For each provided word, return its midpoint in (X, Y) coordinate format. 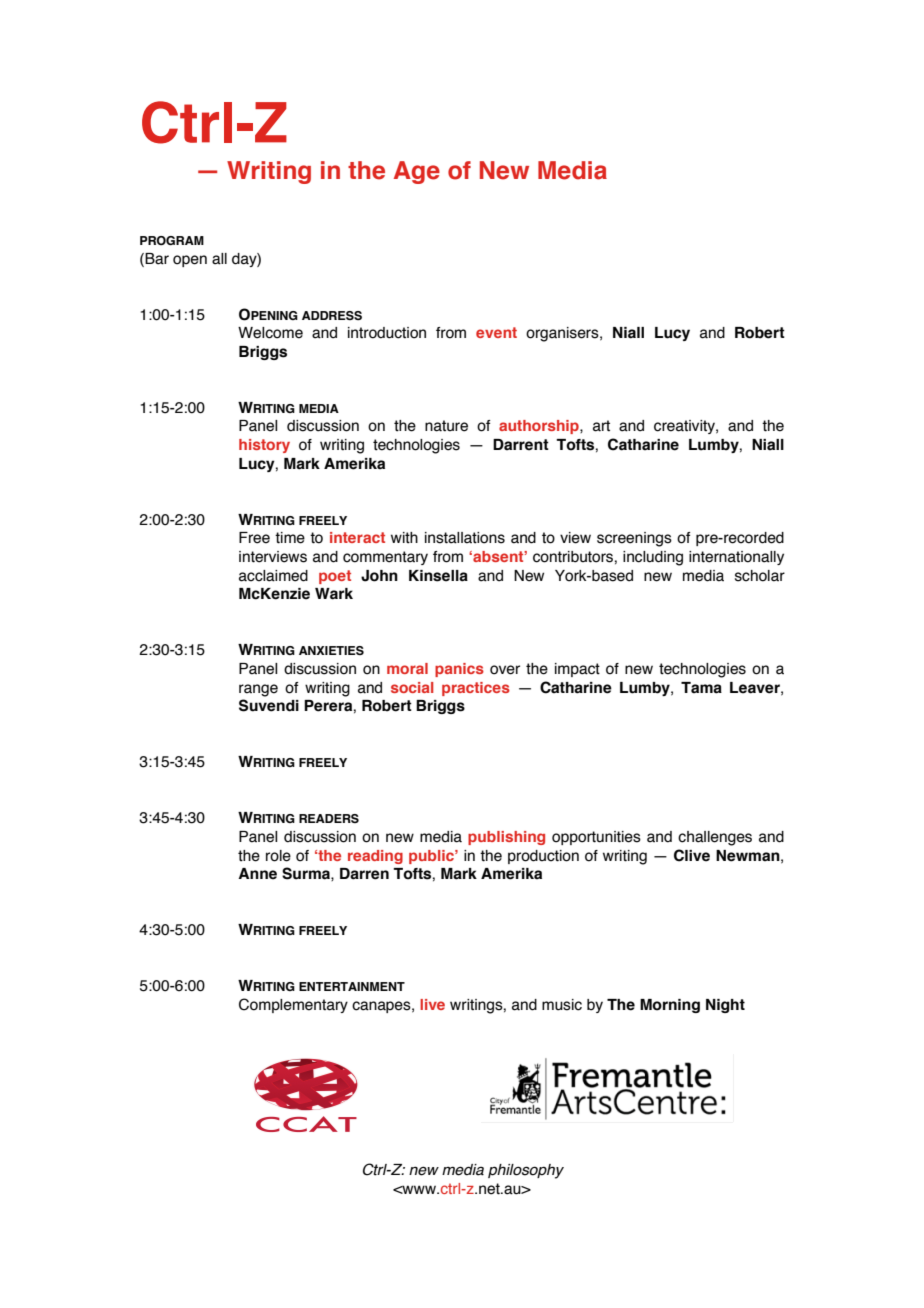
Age (417, 172)
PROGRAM (172, 240)
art (601, 426)
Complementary (293, 1005)
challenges (715, 838)
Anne (257, 874)
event (496, 332)
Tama (701, 688)
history (264, 446)
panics (459, 670)
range (258, 690)
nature (446, 426)
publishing (506, 838)
